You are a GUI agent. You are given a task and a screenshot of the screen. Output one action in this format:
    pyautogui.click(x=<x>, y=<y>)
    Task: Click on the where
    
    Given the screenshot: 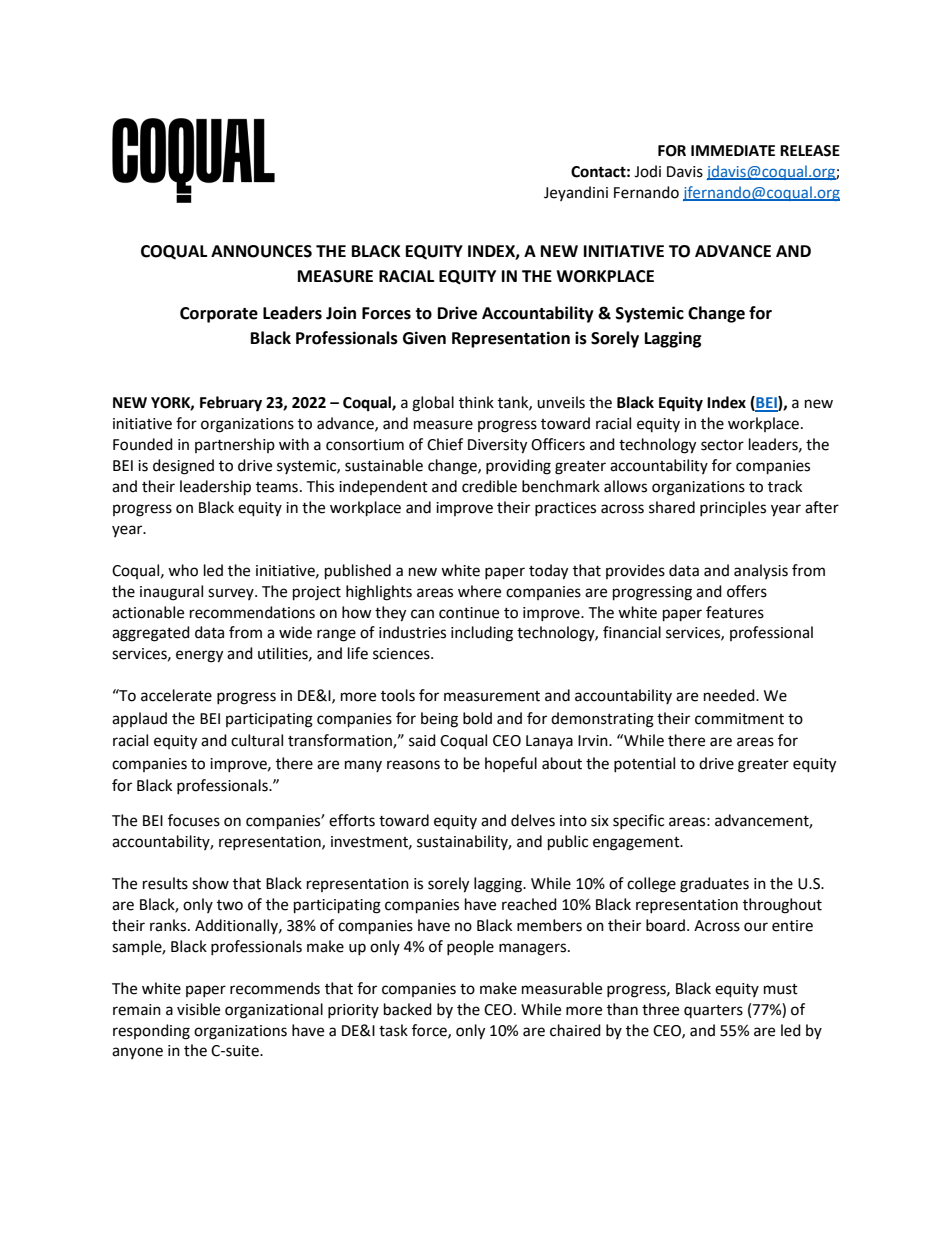 What is the action you would take?
    pyautogui.click(x=479, y=591)
